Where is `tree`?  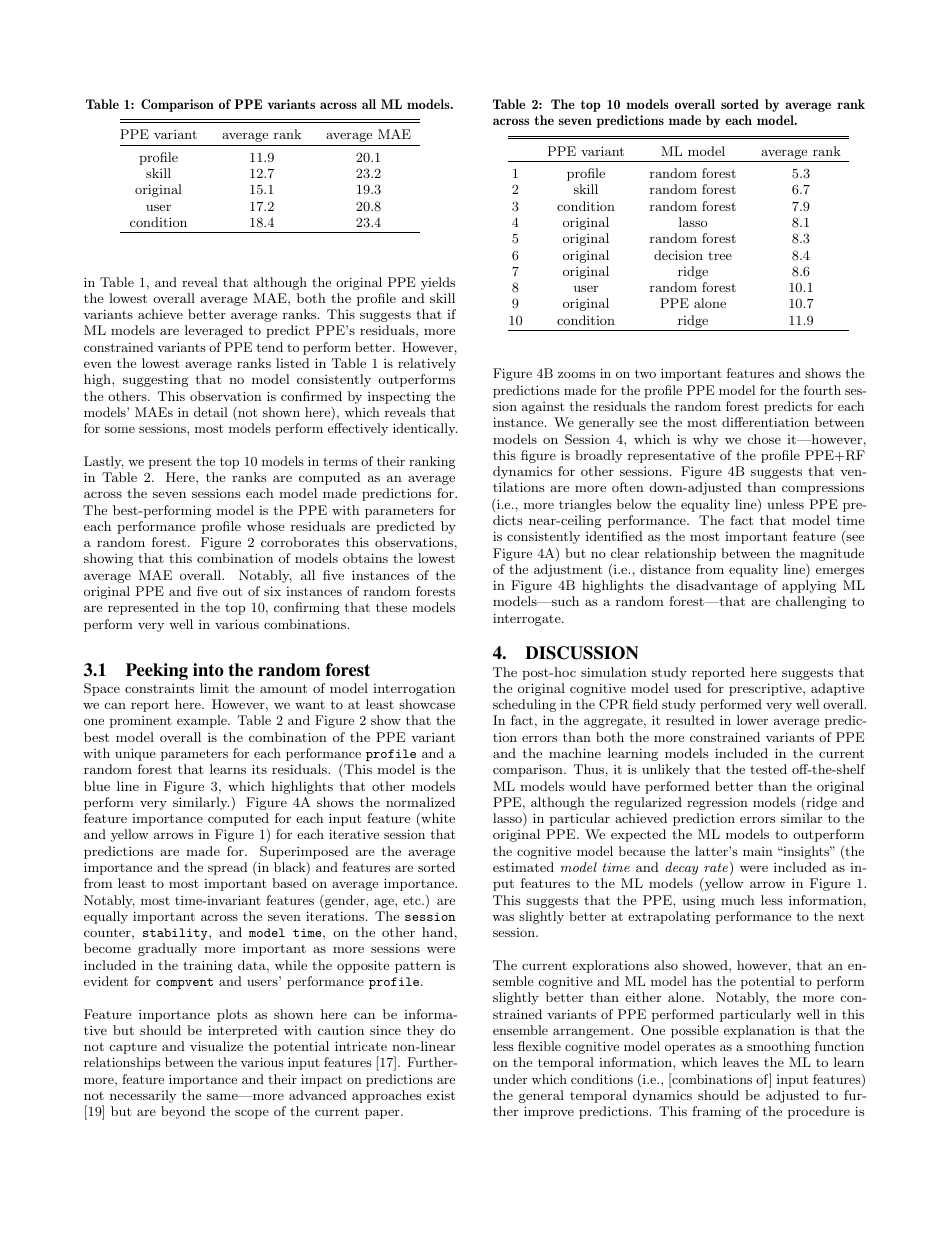 tree is located at coordinates (720, 255).
